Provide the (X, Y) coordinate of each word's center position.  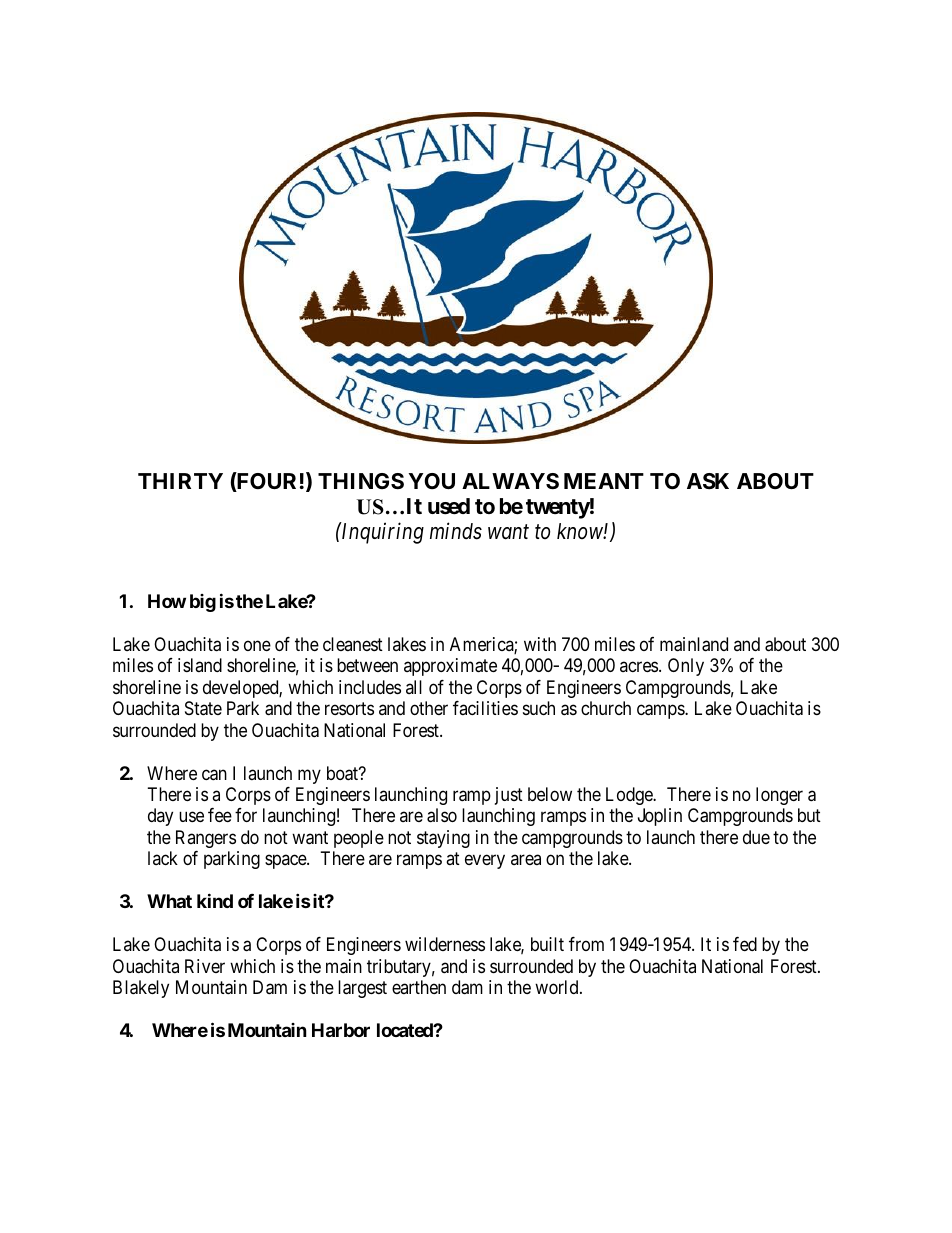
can (214, 775)
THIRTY (180, 481)
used (449, 506)
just (509, 796)
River (205, 966)
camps (661, 712)
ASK (708, 481)
